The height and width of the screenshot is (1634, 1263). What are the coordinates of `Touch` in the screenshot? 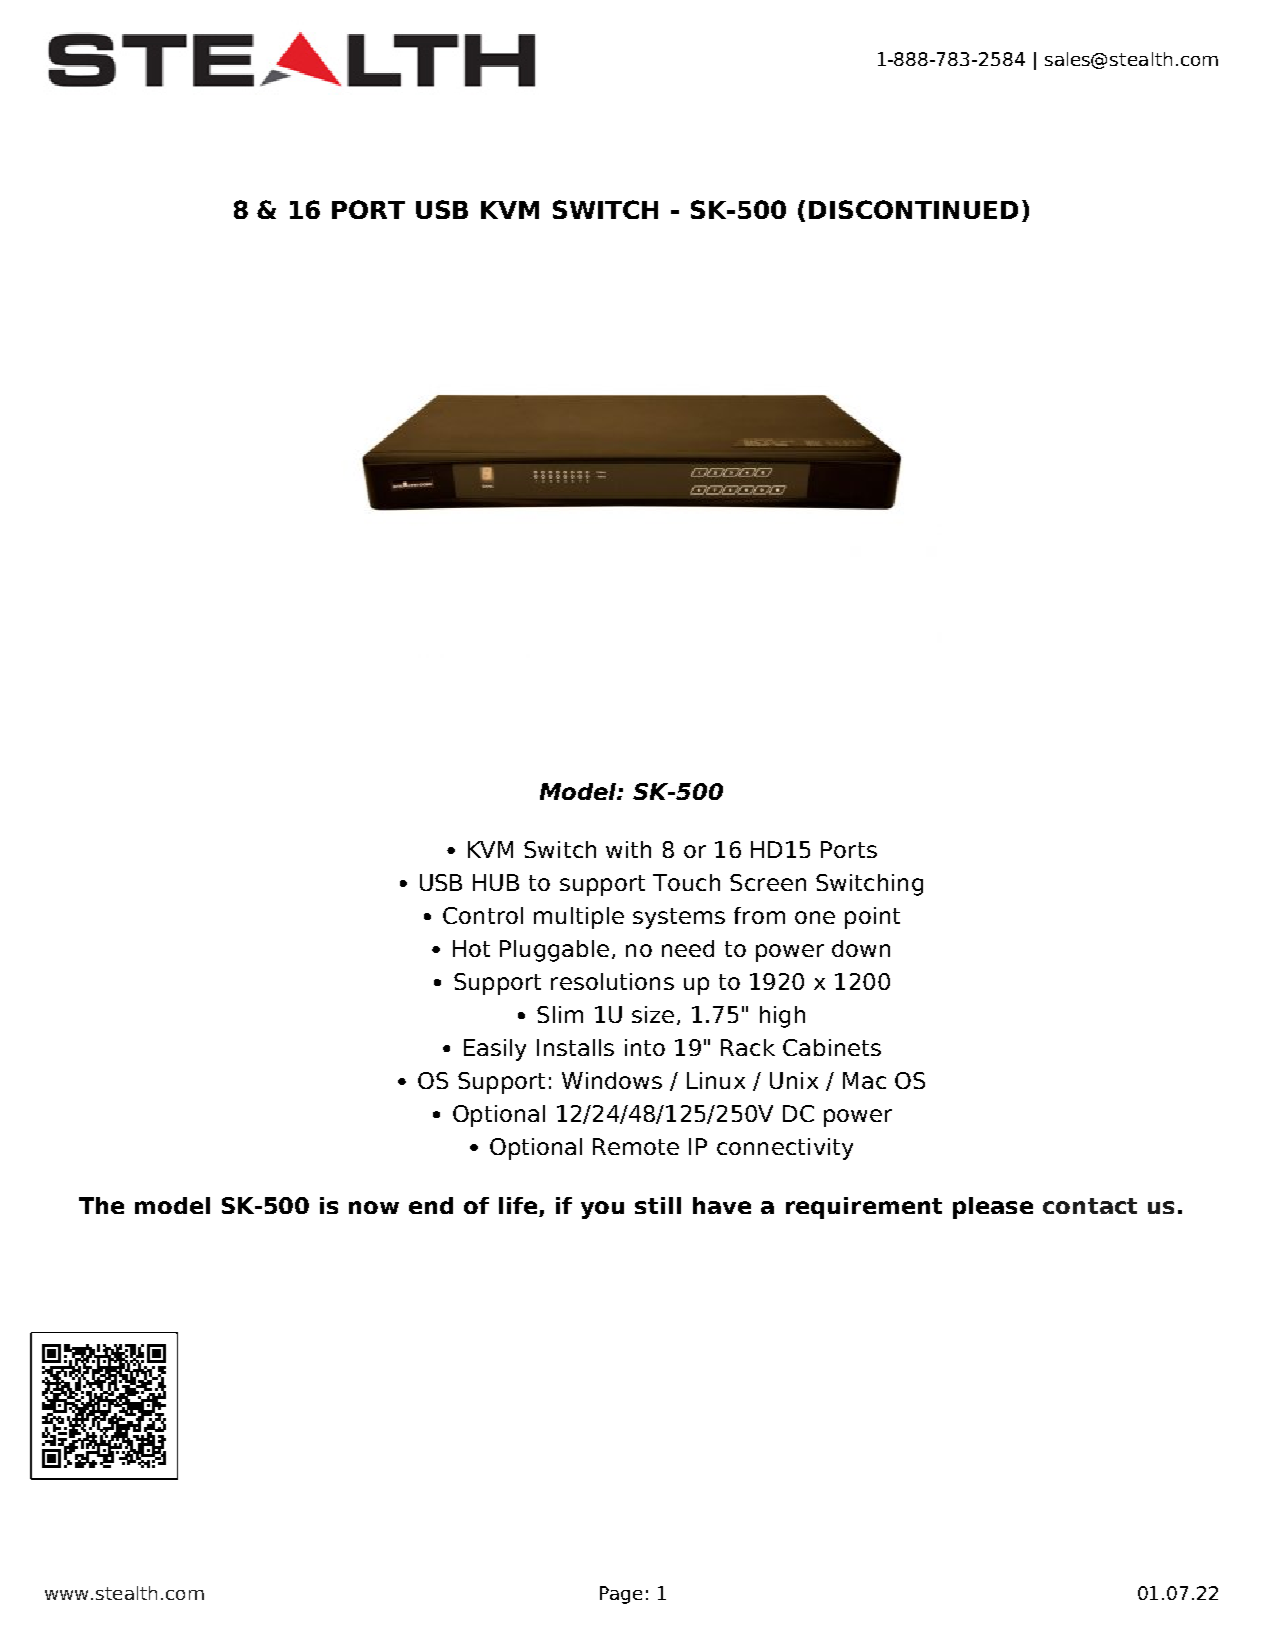 It's located at (686, 882).
